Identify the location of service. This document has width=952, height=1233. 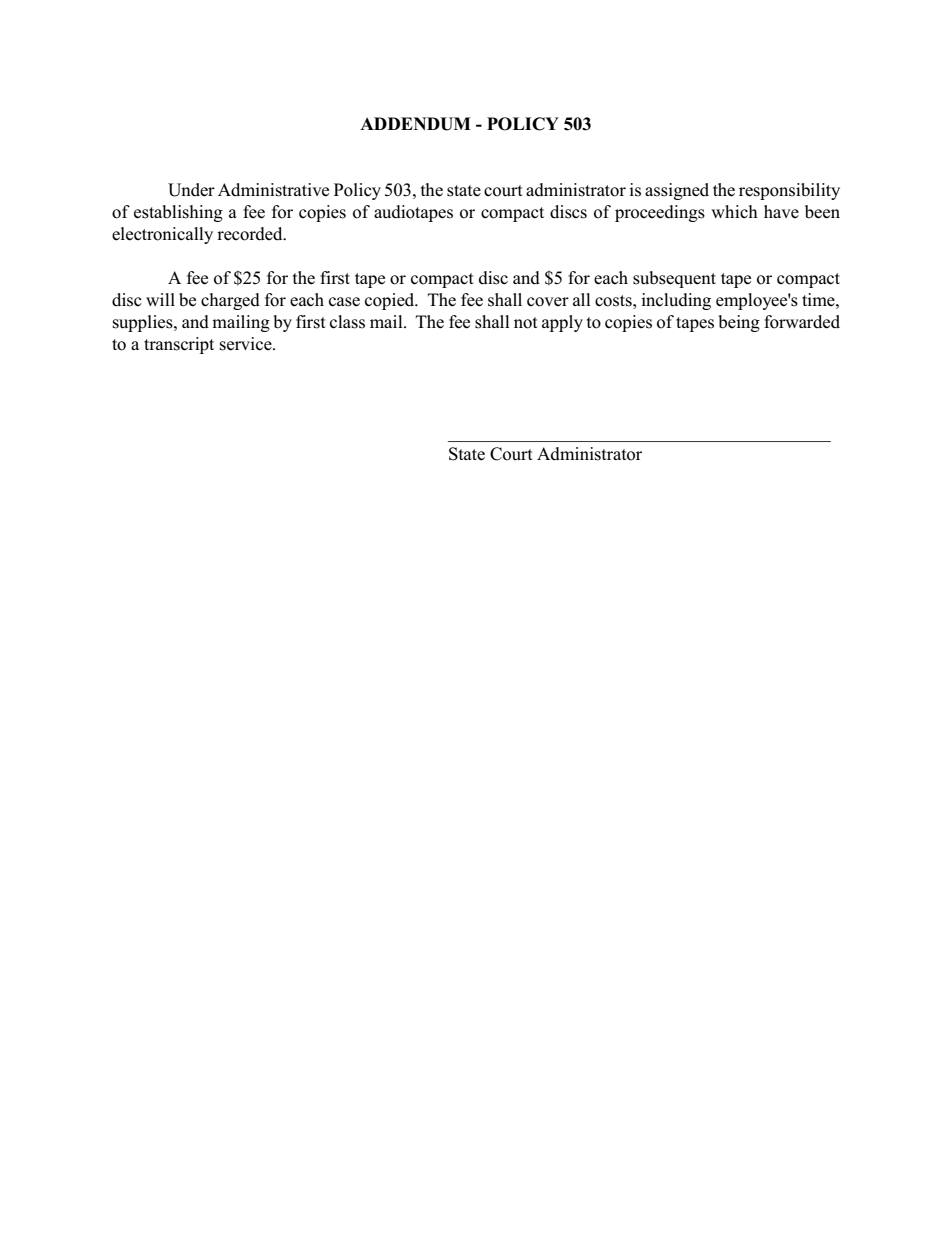
(247, 344).
